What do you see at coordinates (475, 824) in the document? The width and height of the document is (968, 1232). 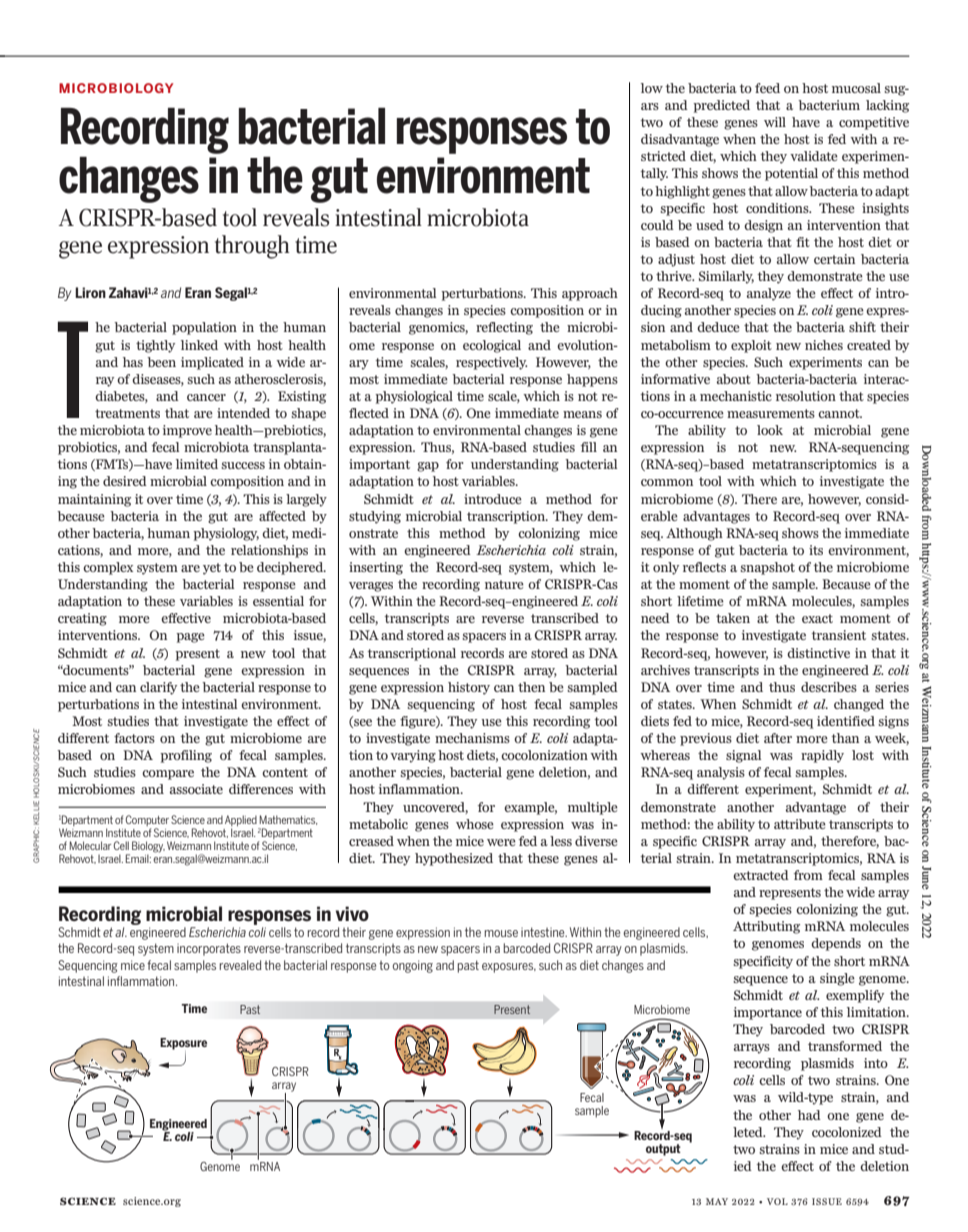 I see `whose` at bounding box center [475, 824].
